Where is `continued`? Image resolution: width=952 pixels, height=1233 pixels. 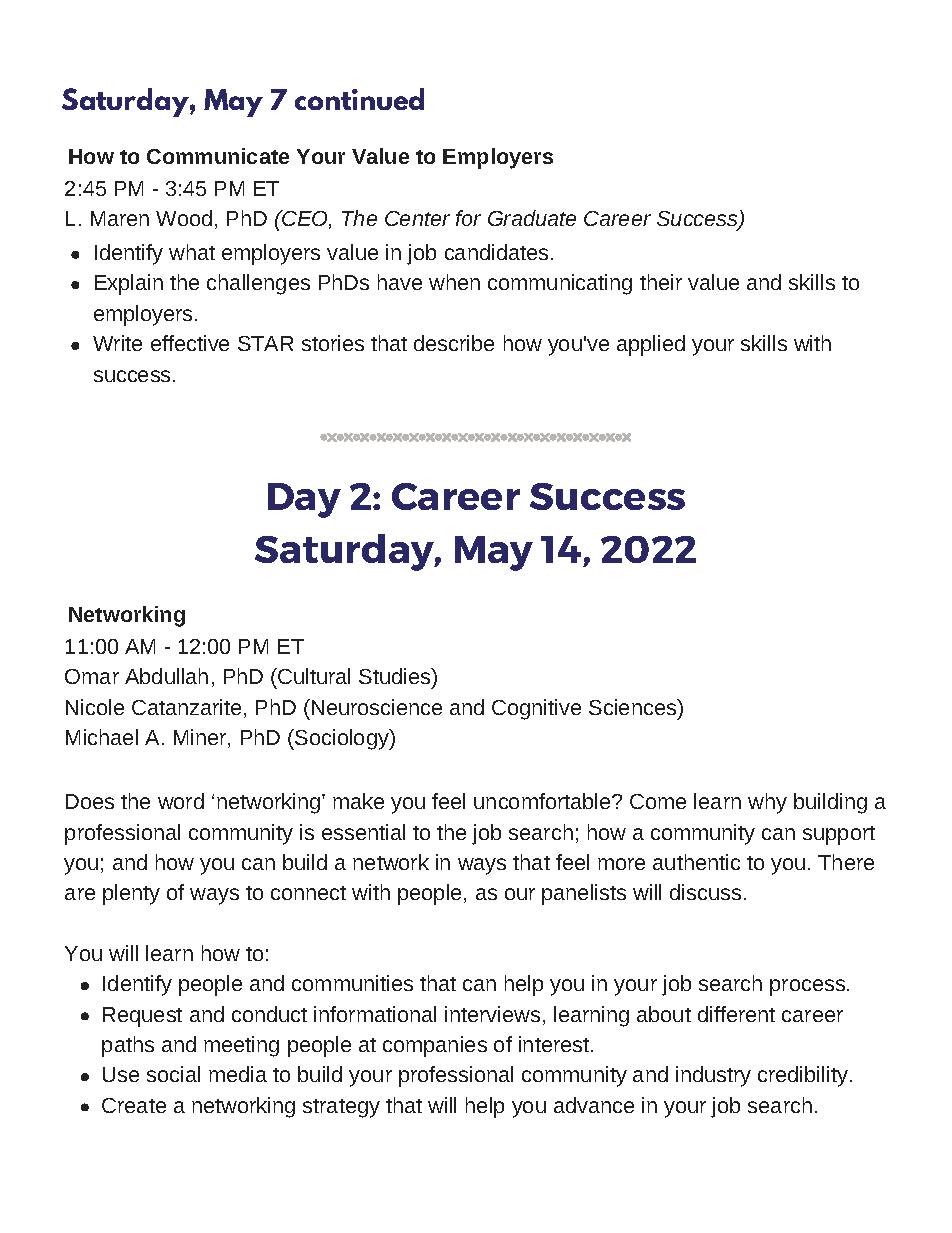 continued is located at coordinates (359, 99).
